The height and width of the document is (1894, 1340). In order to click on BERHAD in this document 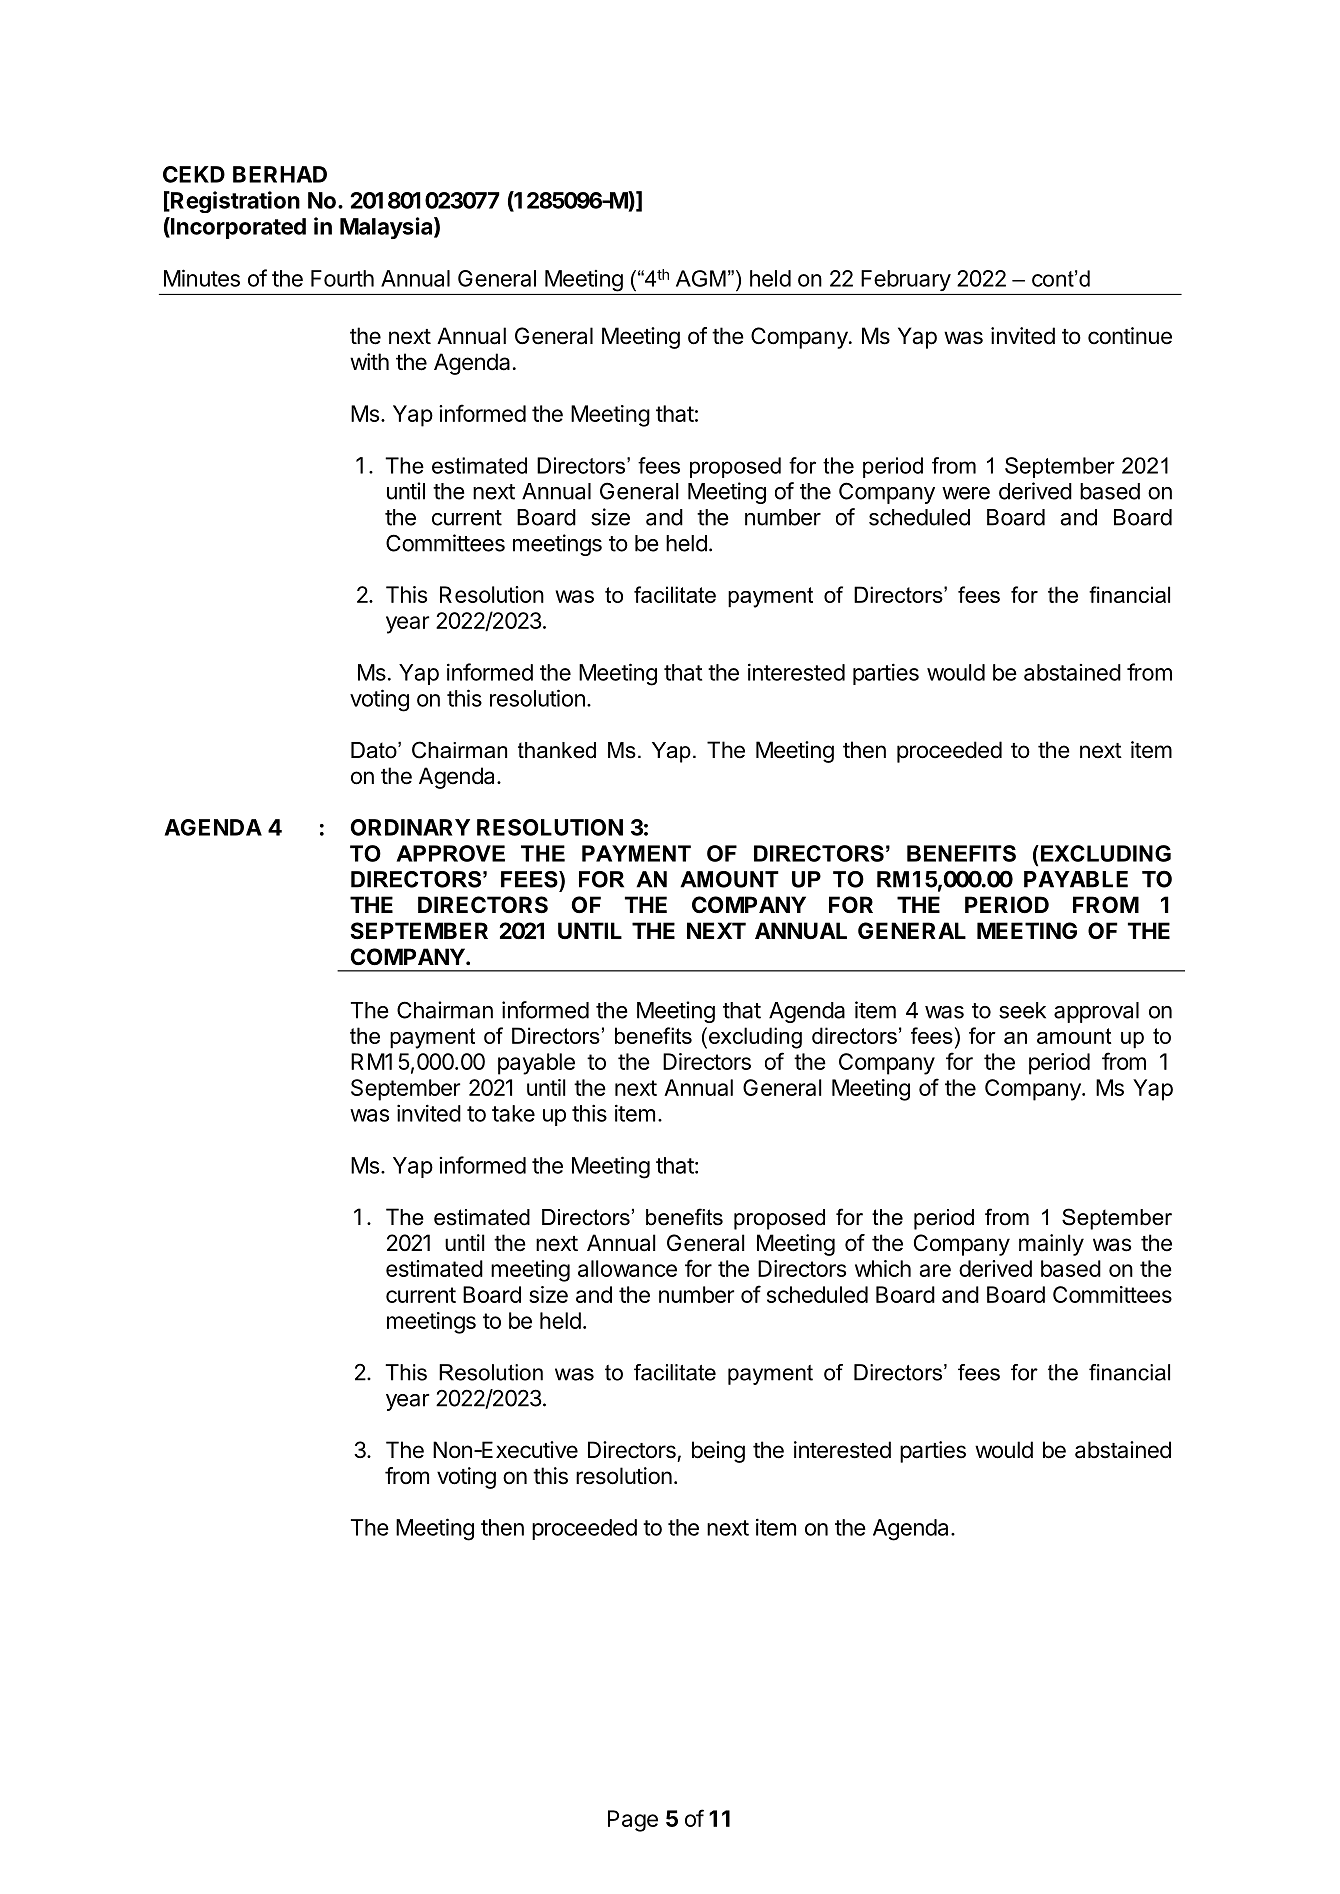, I will do `click(280, 174)`.
